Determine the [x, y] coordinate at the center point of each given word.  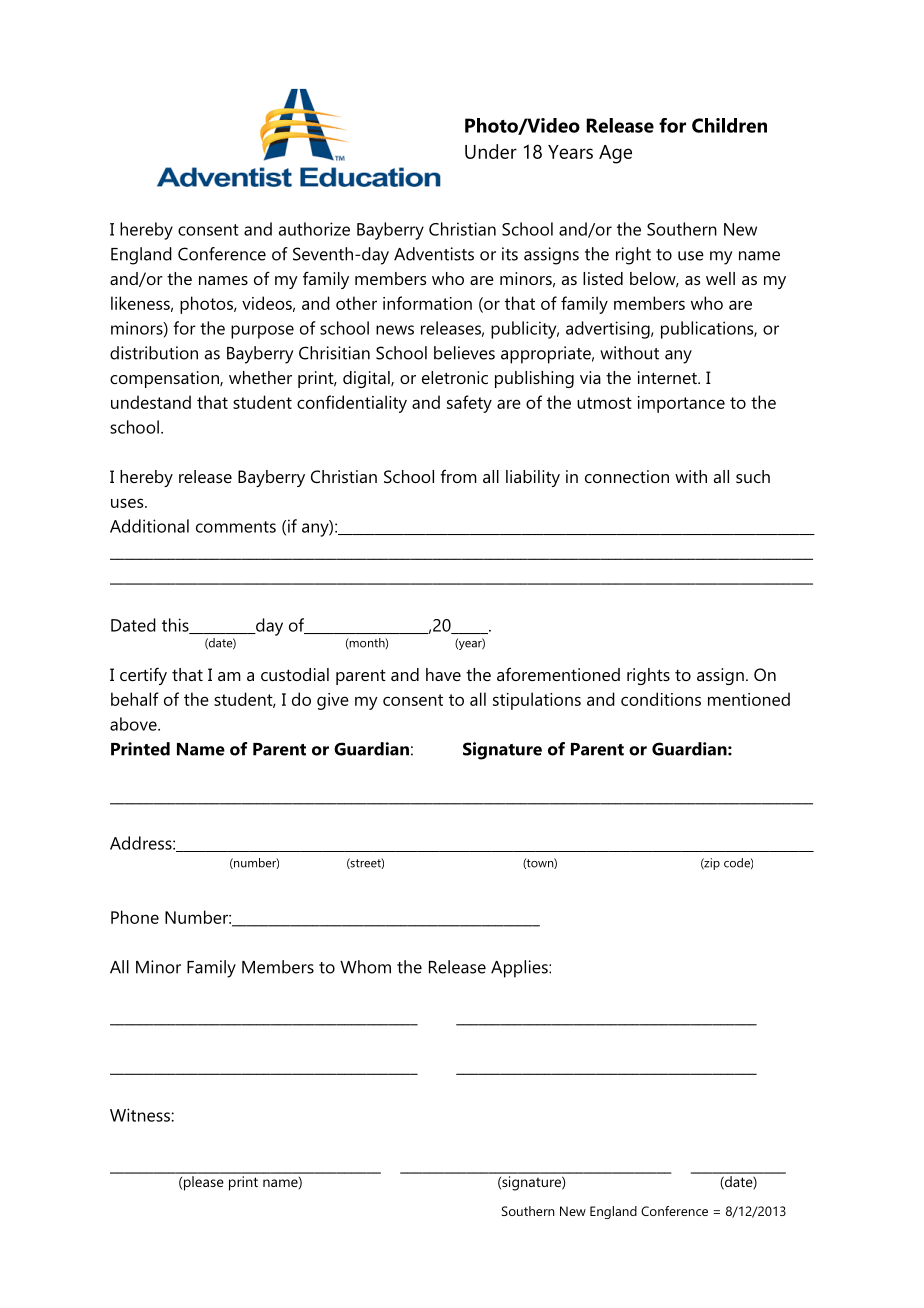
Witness [140, 1115]
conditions [661, 699]
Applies [520, 969]
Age [615, 154]
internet [668, 377]
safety [469, 404]
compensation [165, 379]
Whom [365, 967]
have [443, 674]
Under [491, 151]
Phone [135, 917]
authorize [314, 229]
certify [143, 676]
